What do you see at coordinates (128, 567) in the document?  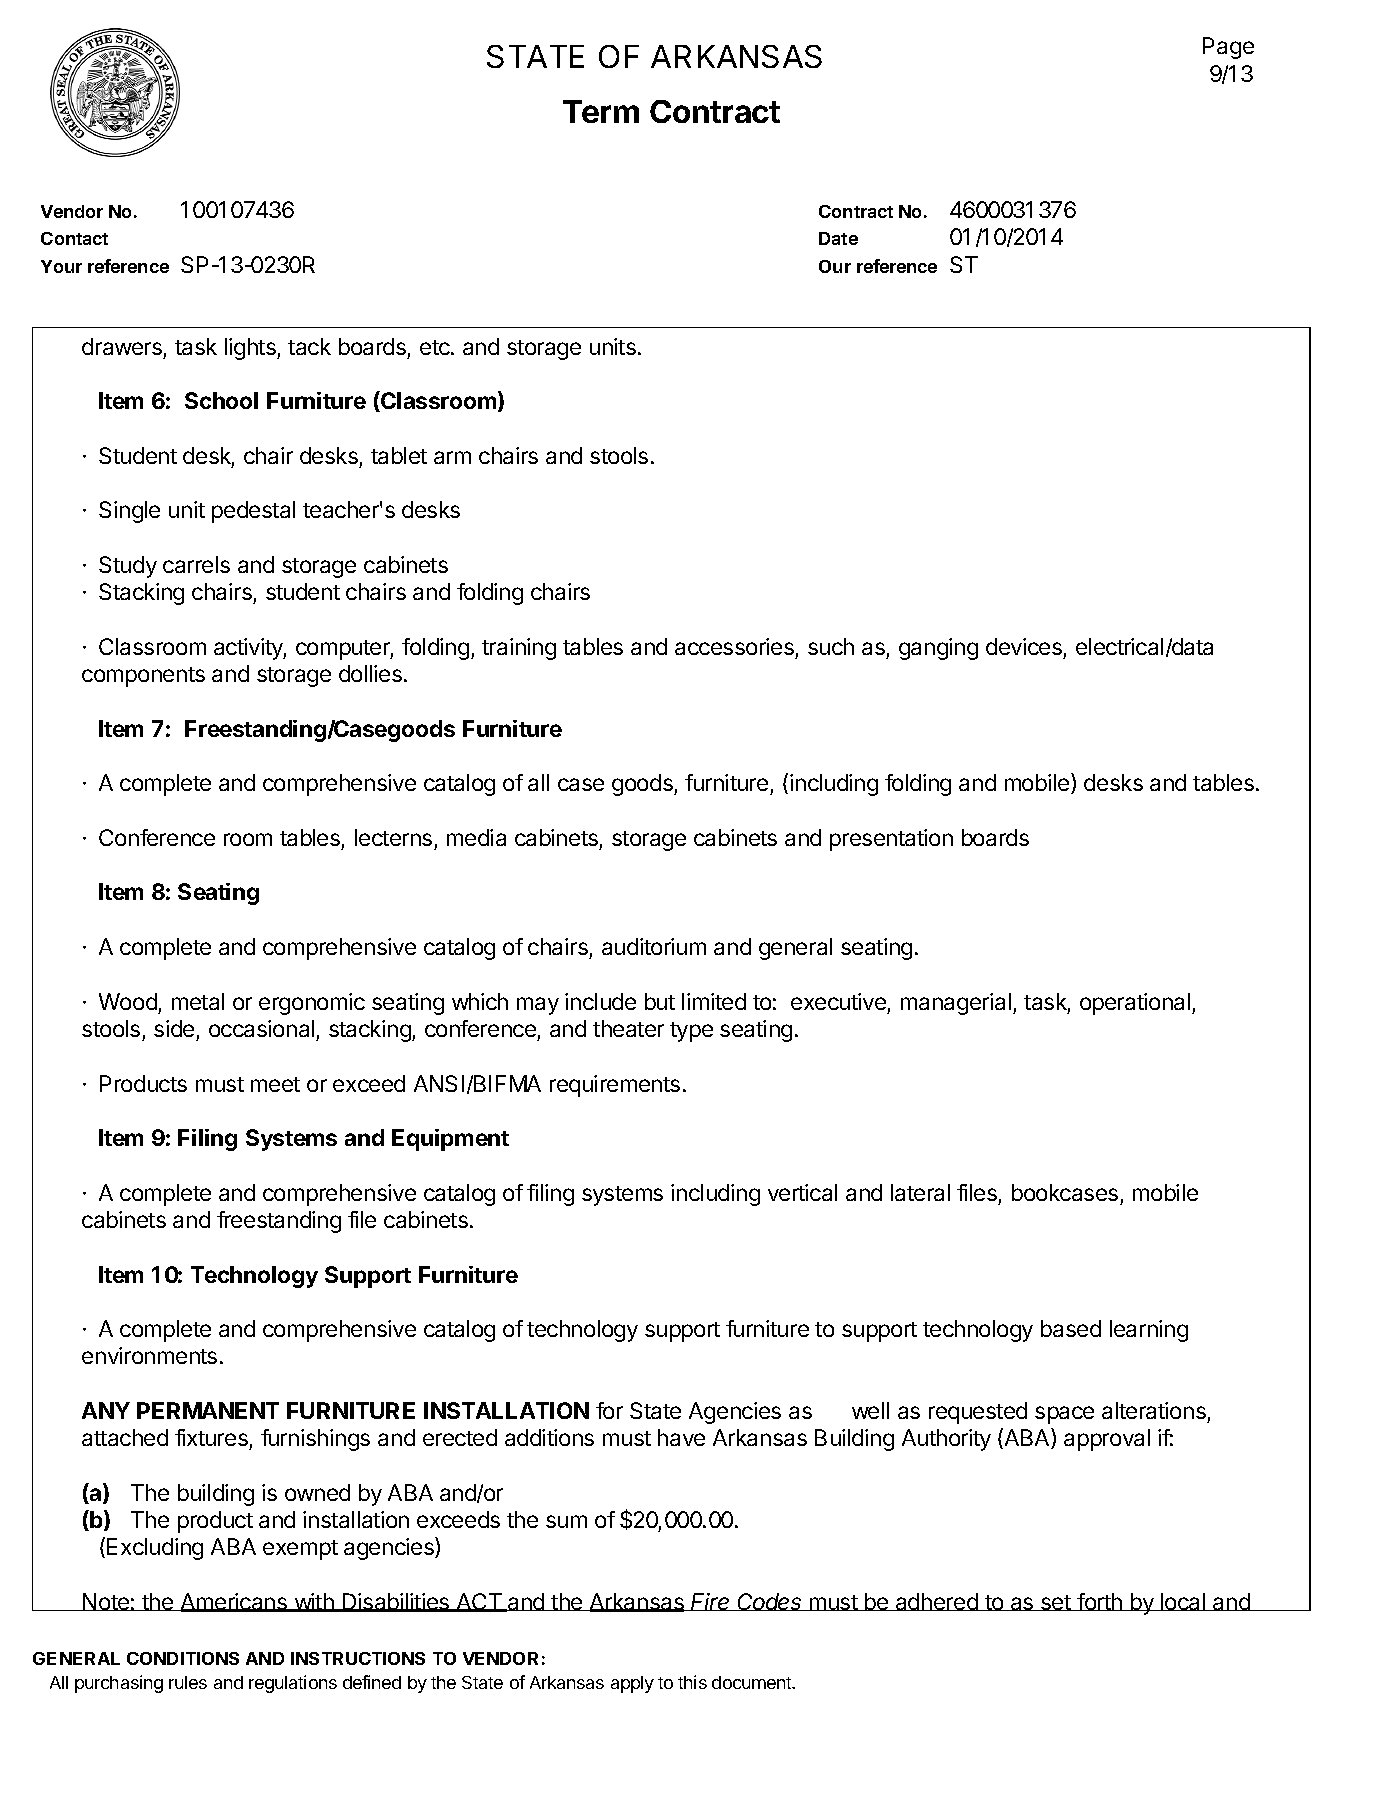 I see `Study` at bounding box center [128, 567].
